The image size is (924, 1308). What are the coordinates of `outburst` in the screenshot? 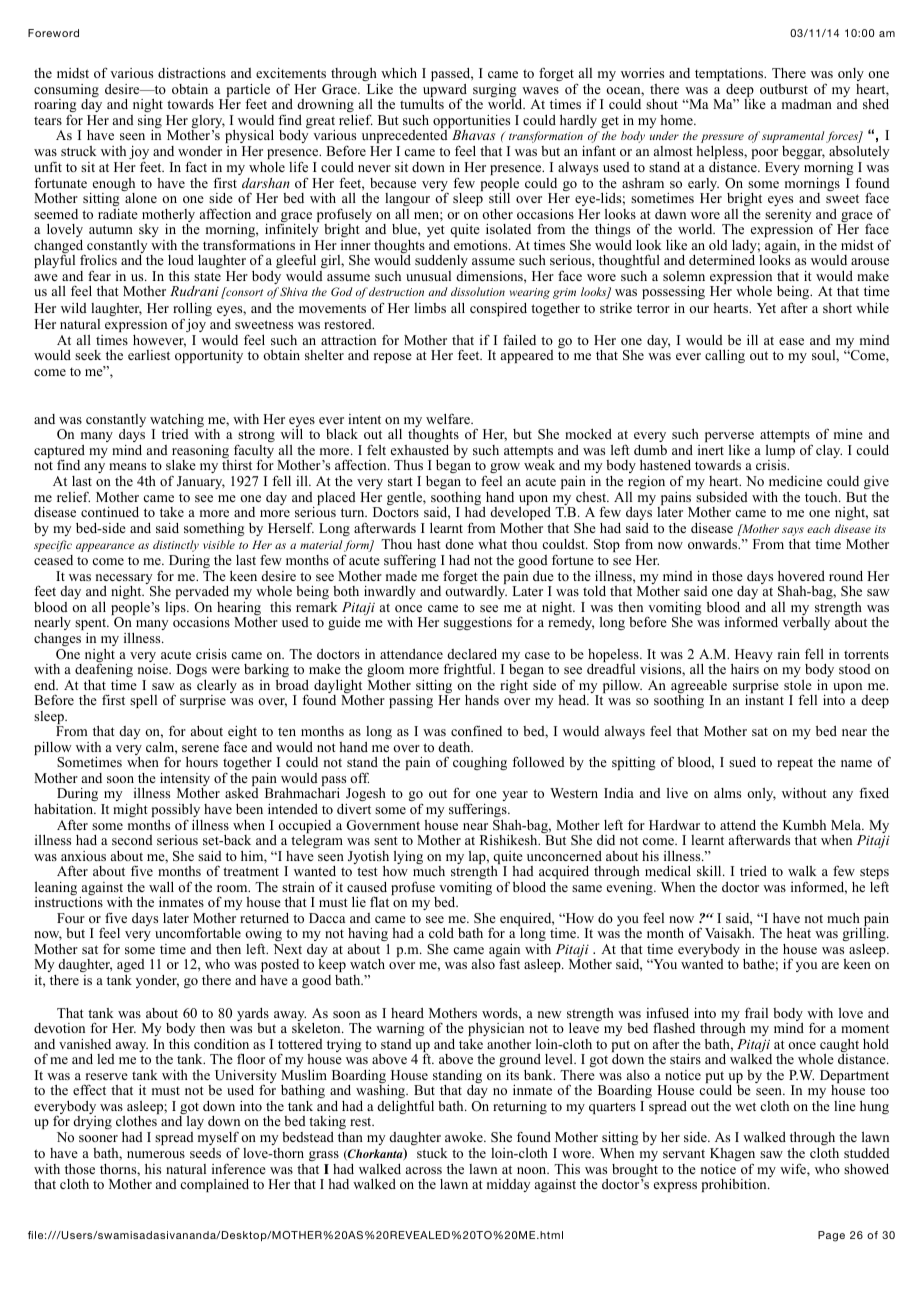 It's located at (784, 89).
